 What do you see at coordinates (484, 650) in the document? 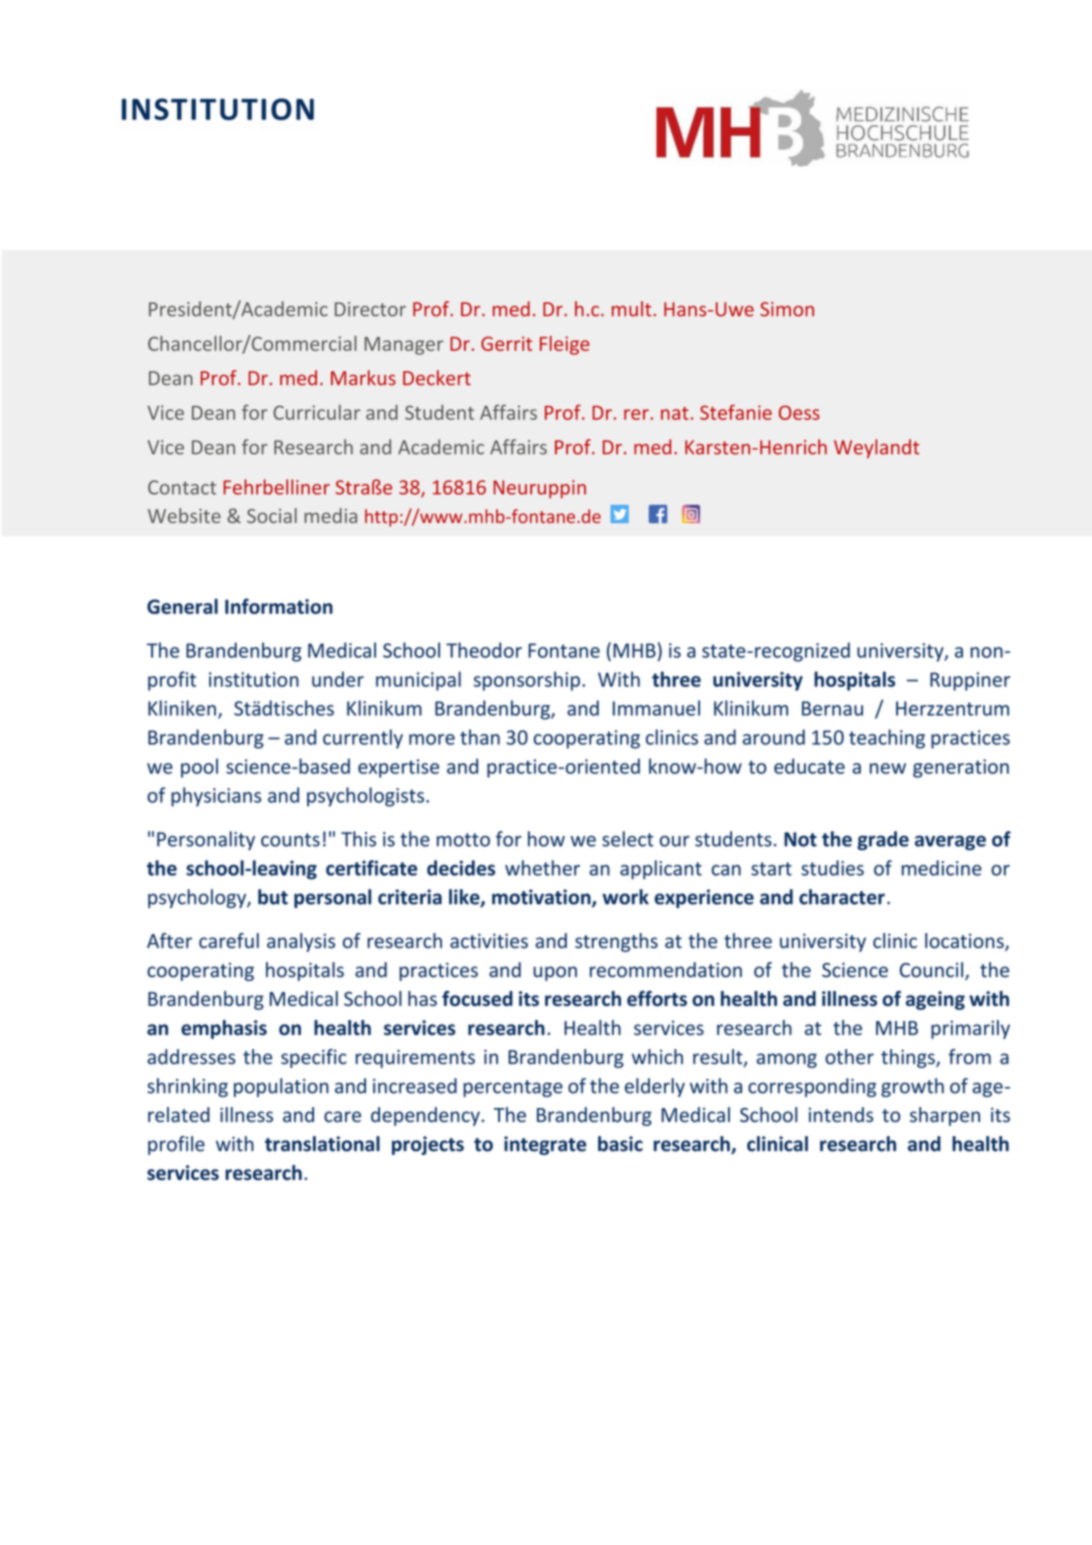
I see `Theodor` at bounding box center [484, 650].
